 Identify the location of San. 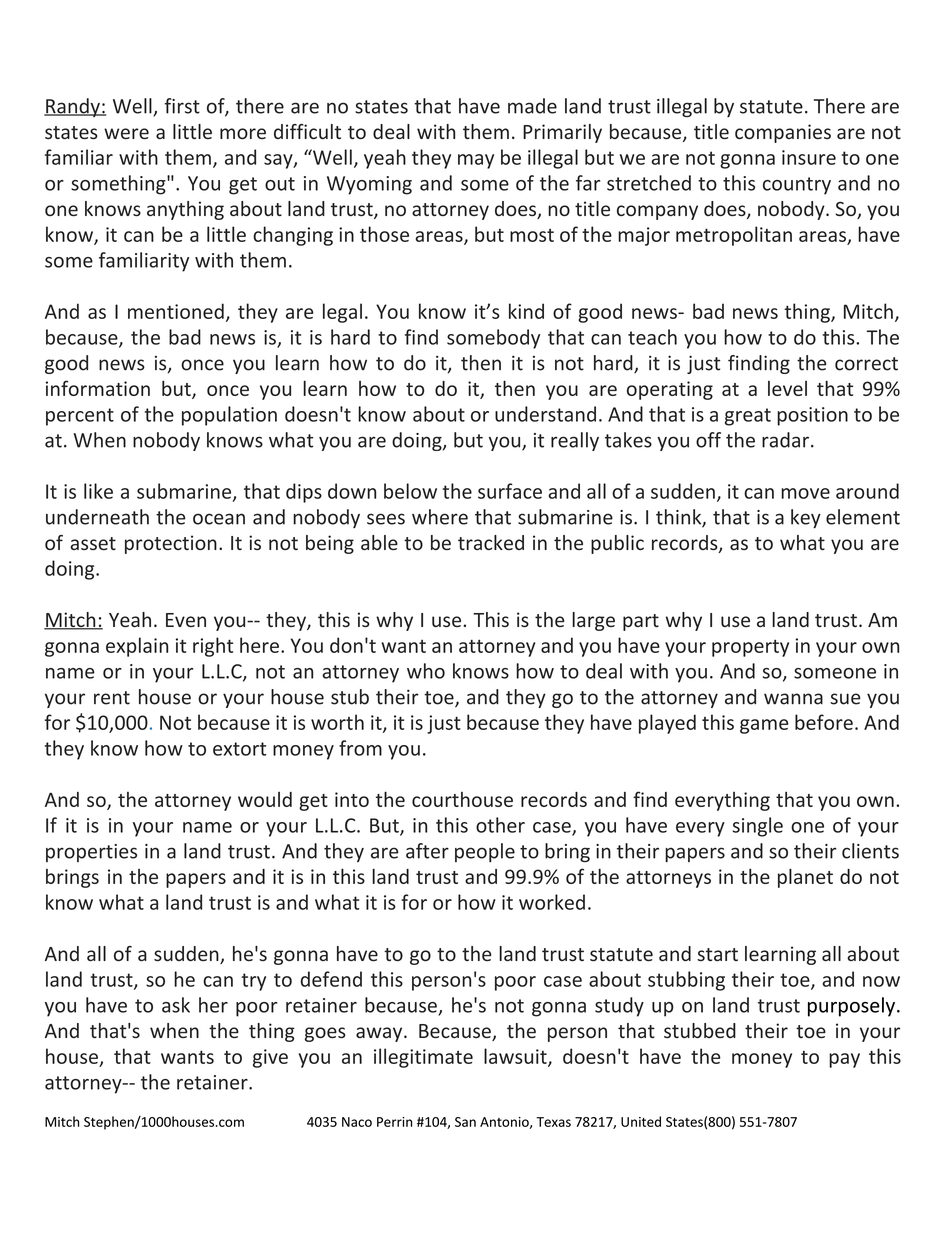
(465, 1122).
